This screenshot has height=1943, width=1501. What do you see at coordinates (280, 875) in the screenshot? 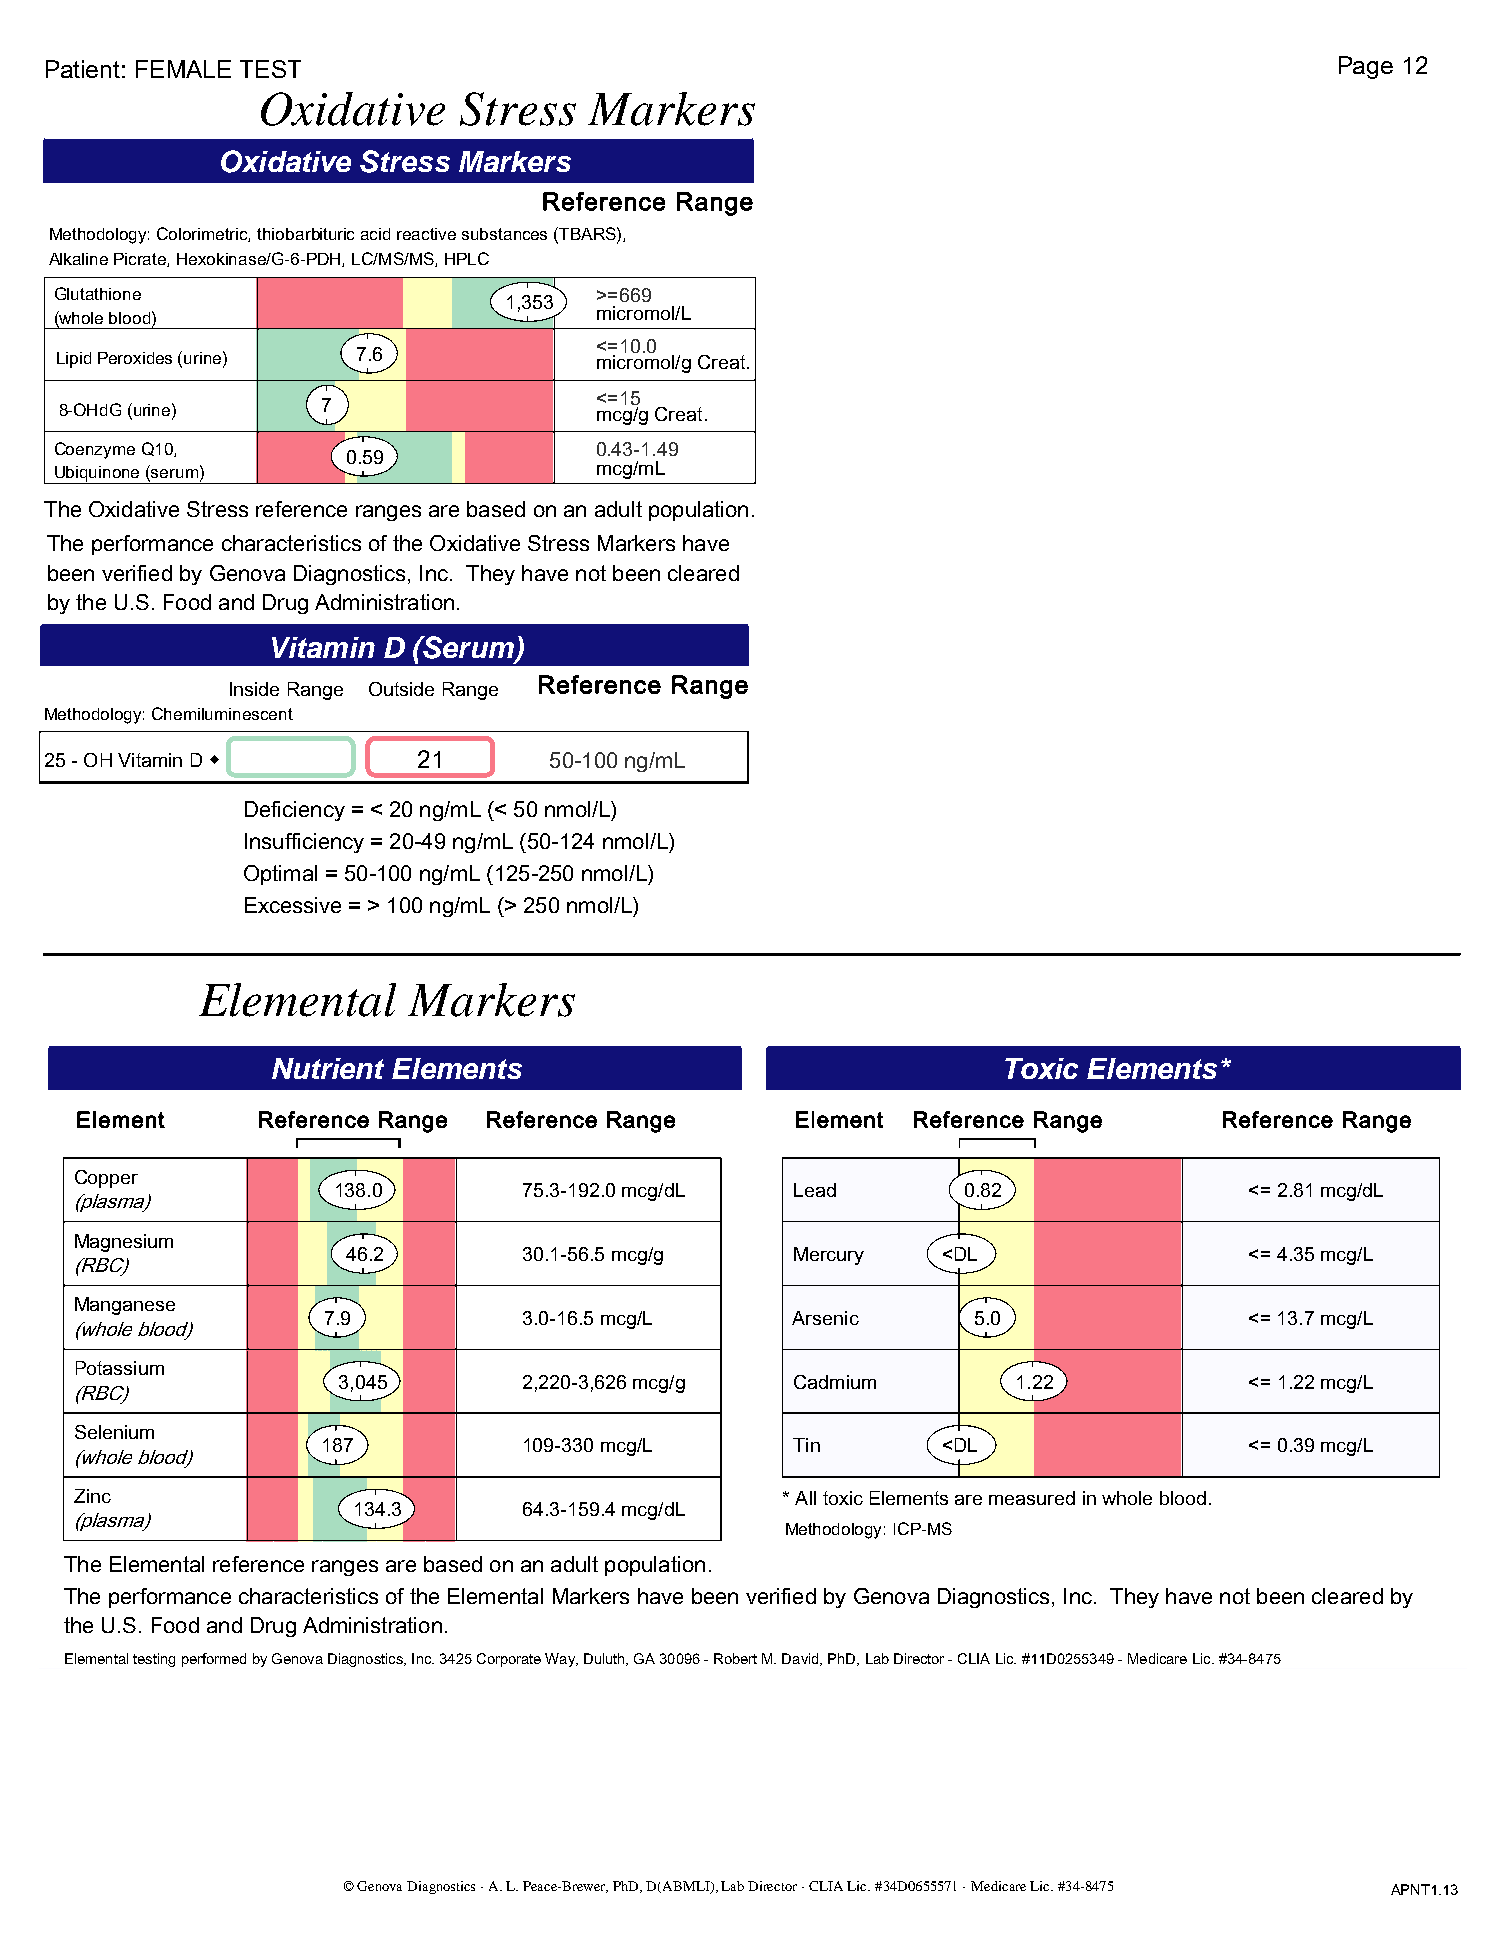
I see `Optimal` at bounding box center [280, 875].
